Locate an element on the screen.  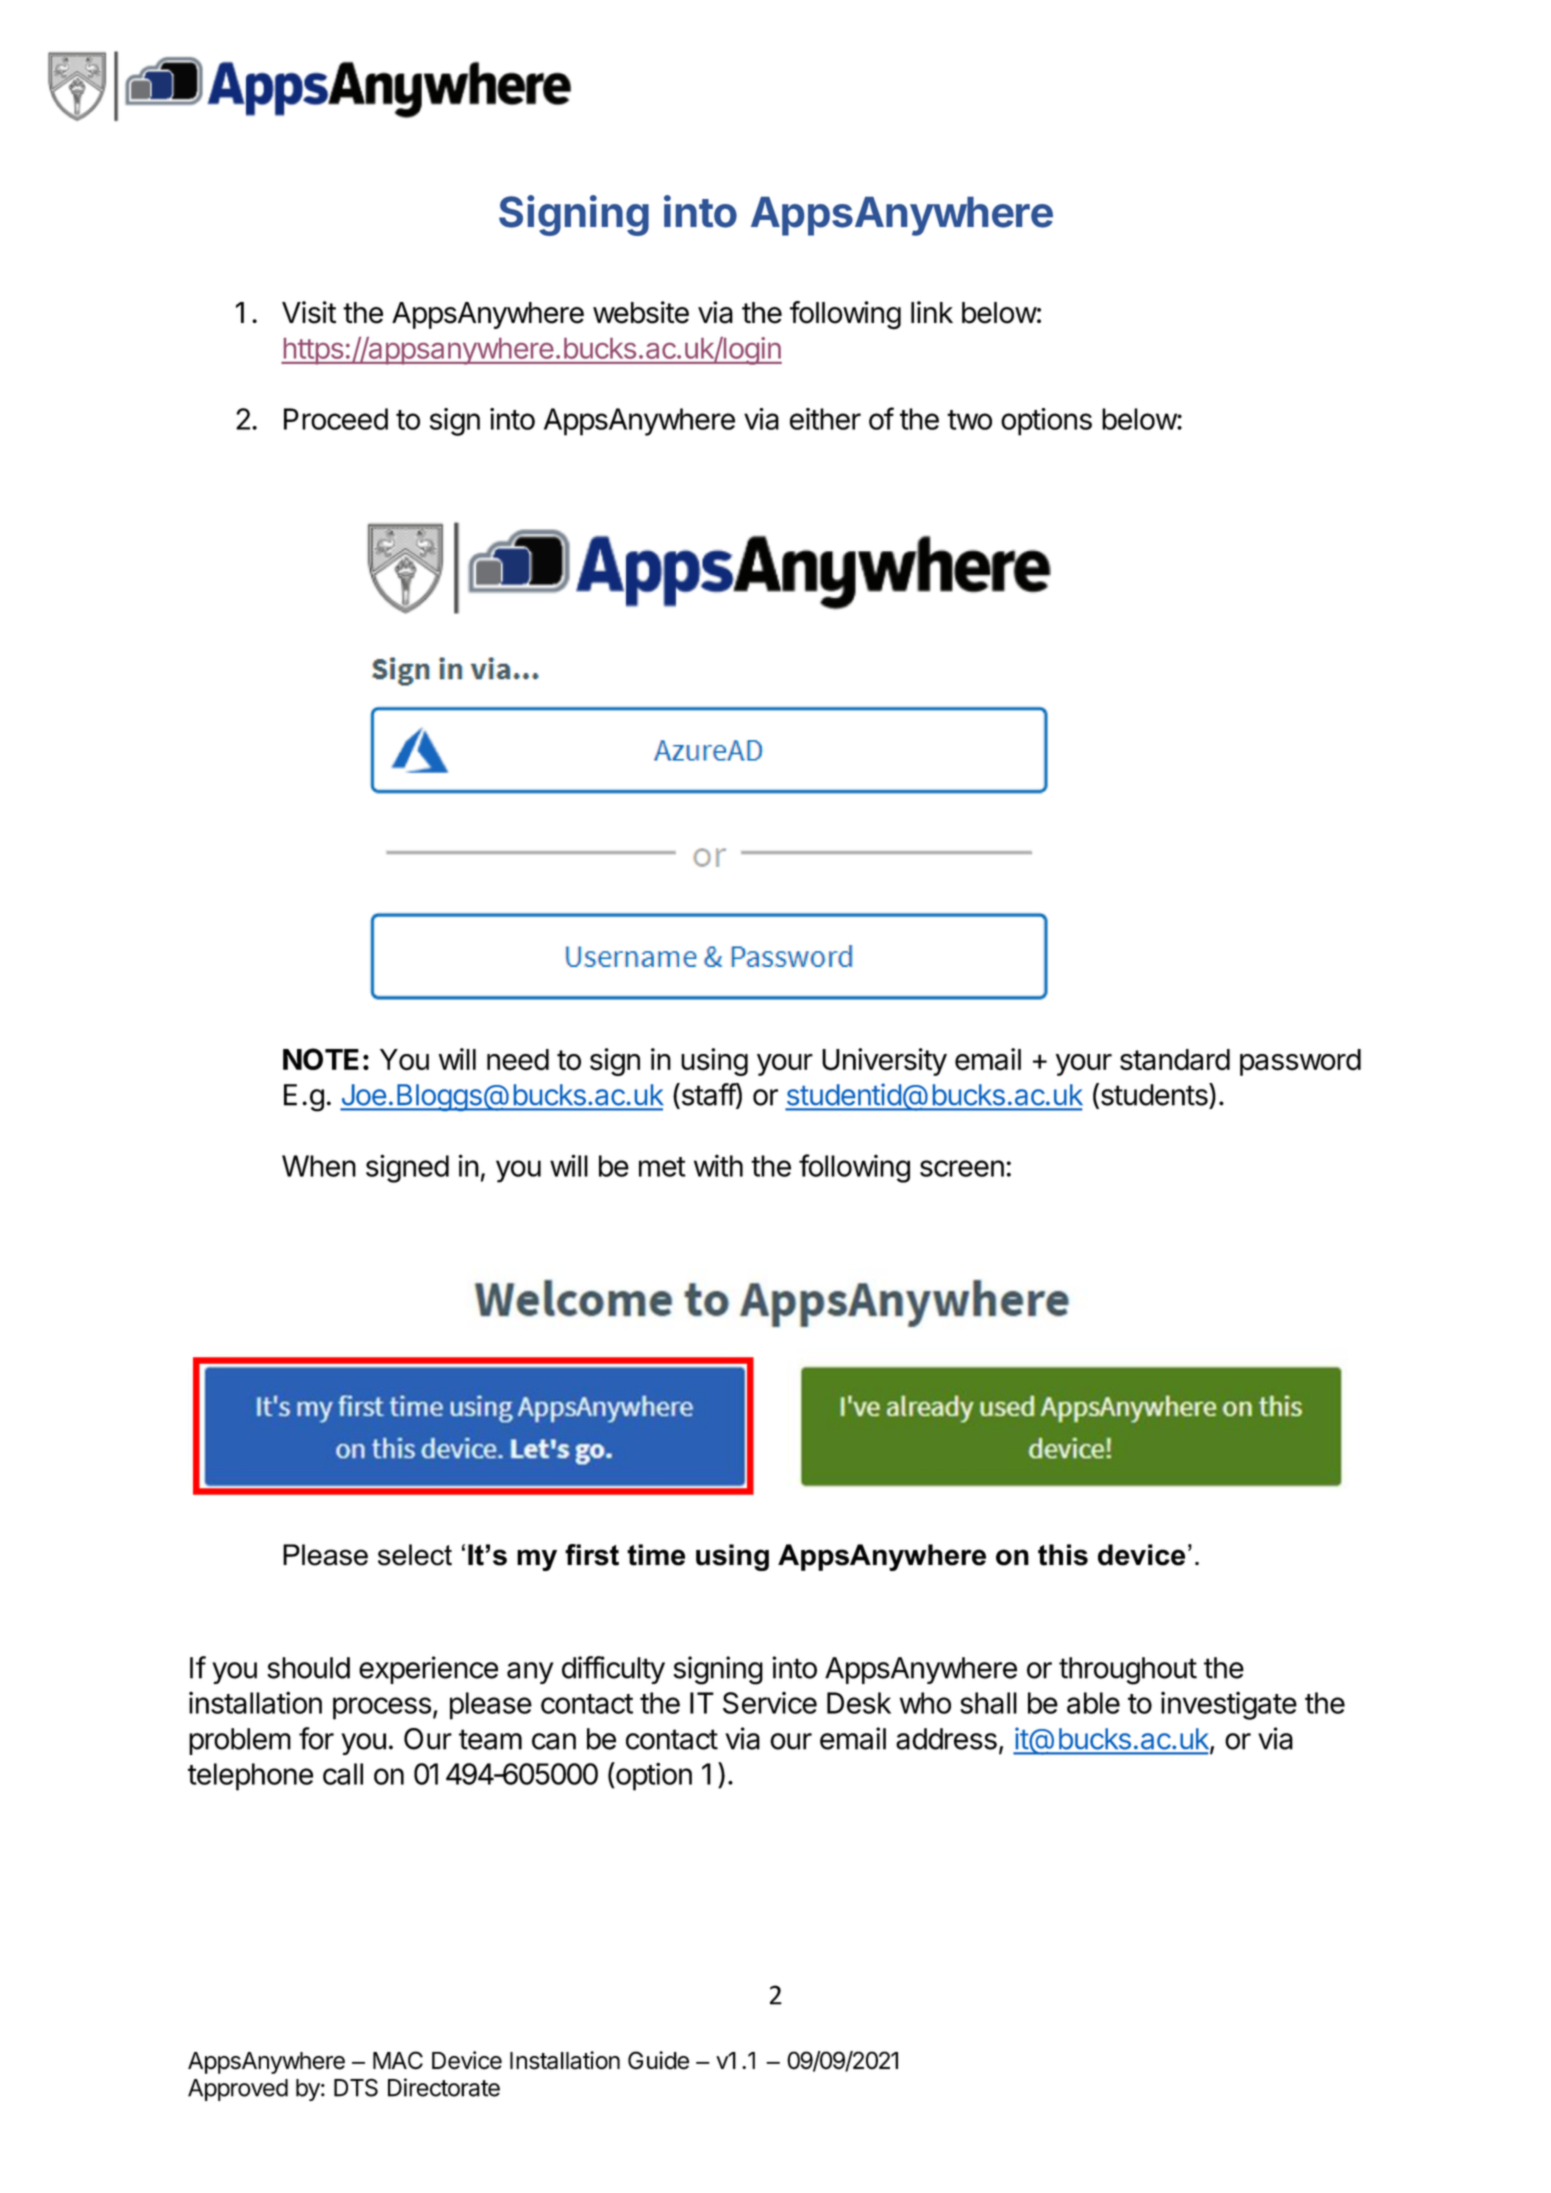
Proceed is located at coordinates (336, 419).
